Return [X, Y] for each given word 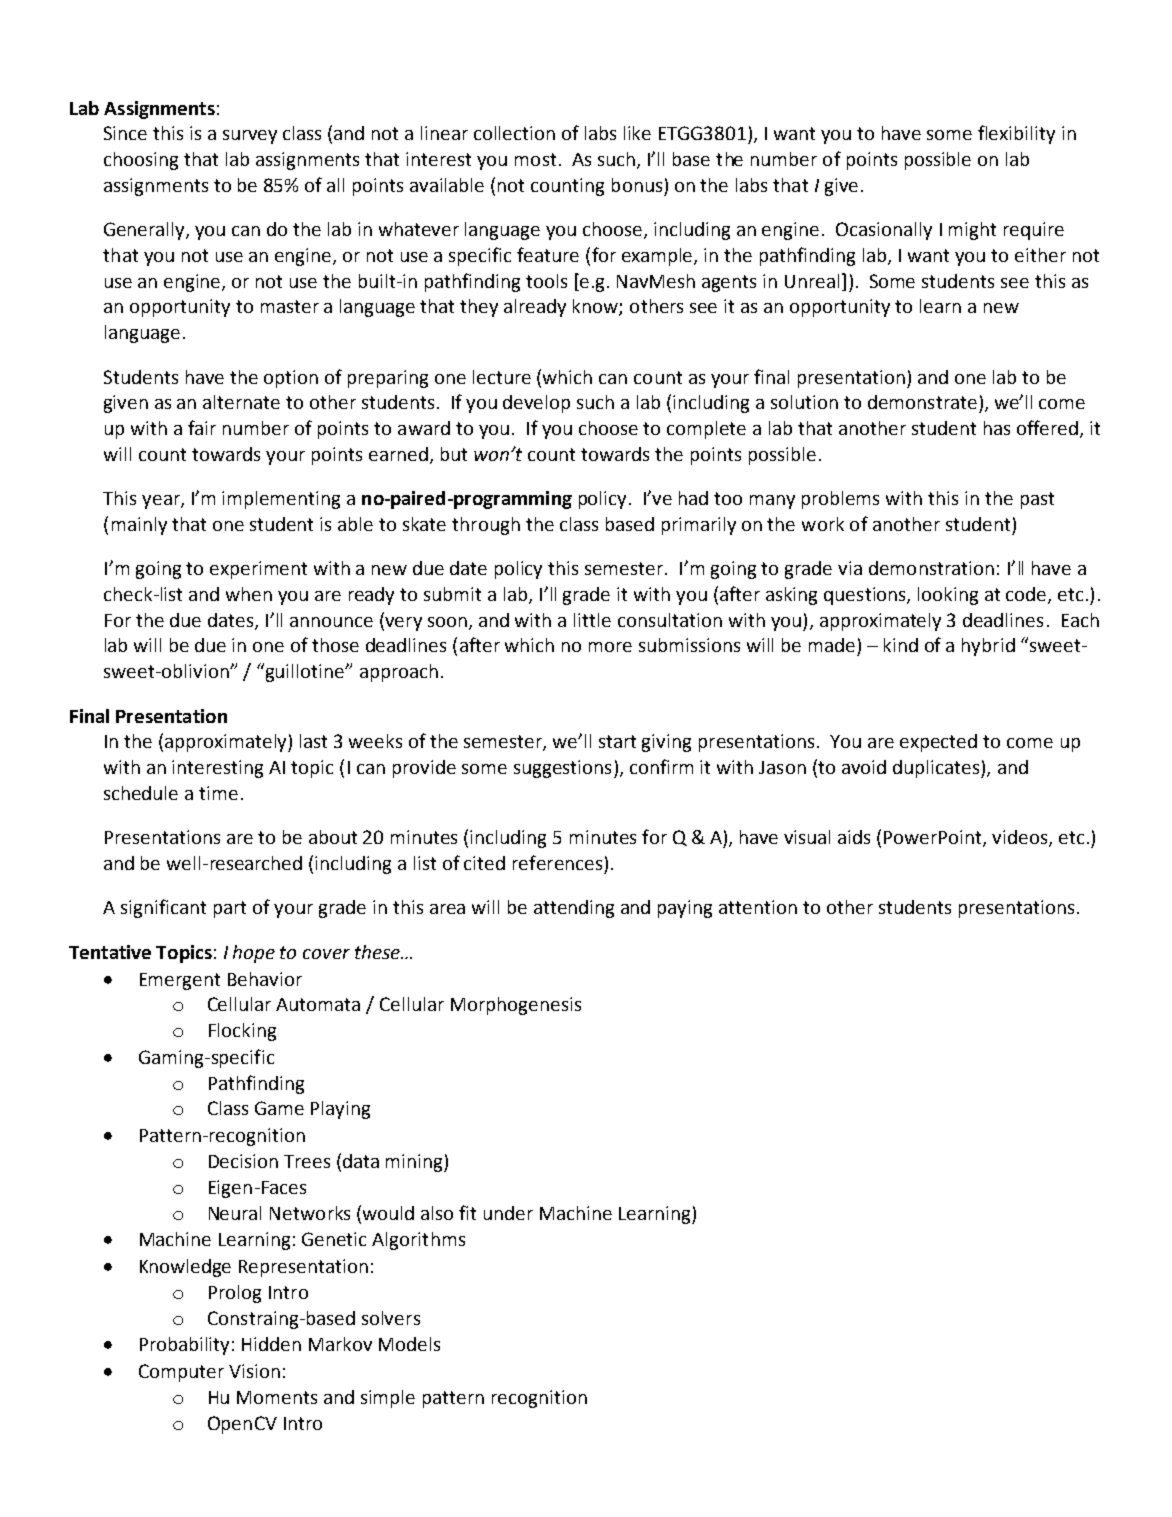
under [508, 1213]
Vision [254, 1371]
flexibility [1016, 134]
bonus [637, 185]
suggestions [562, 769]
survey [250, 137]
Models [409, 1344]
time [218, 793]
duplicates [937, 769]
